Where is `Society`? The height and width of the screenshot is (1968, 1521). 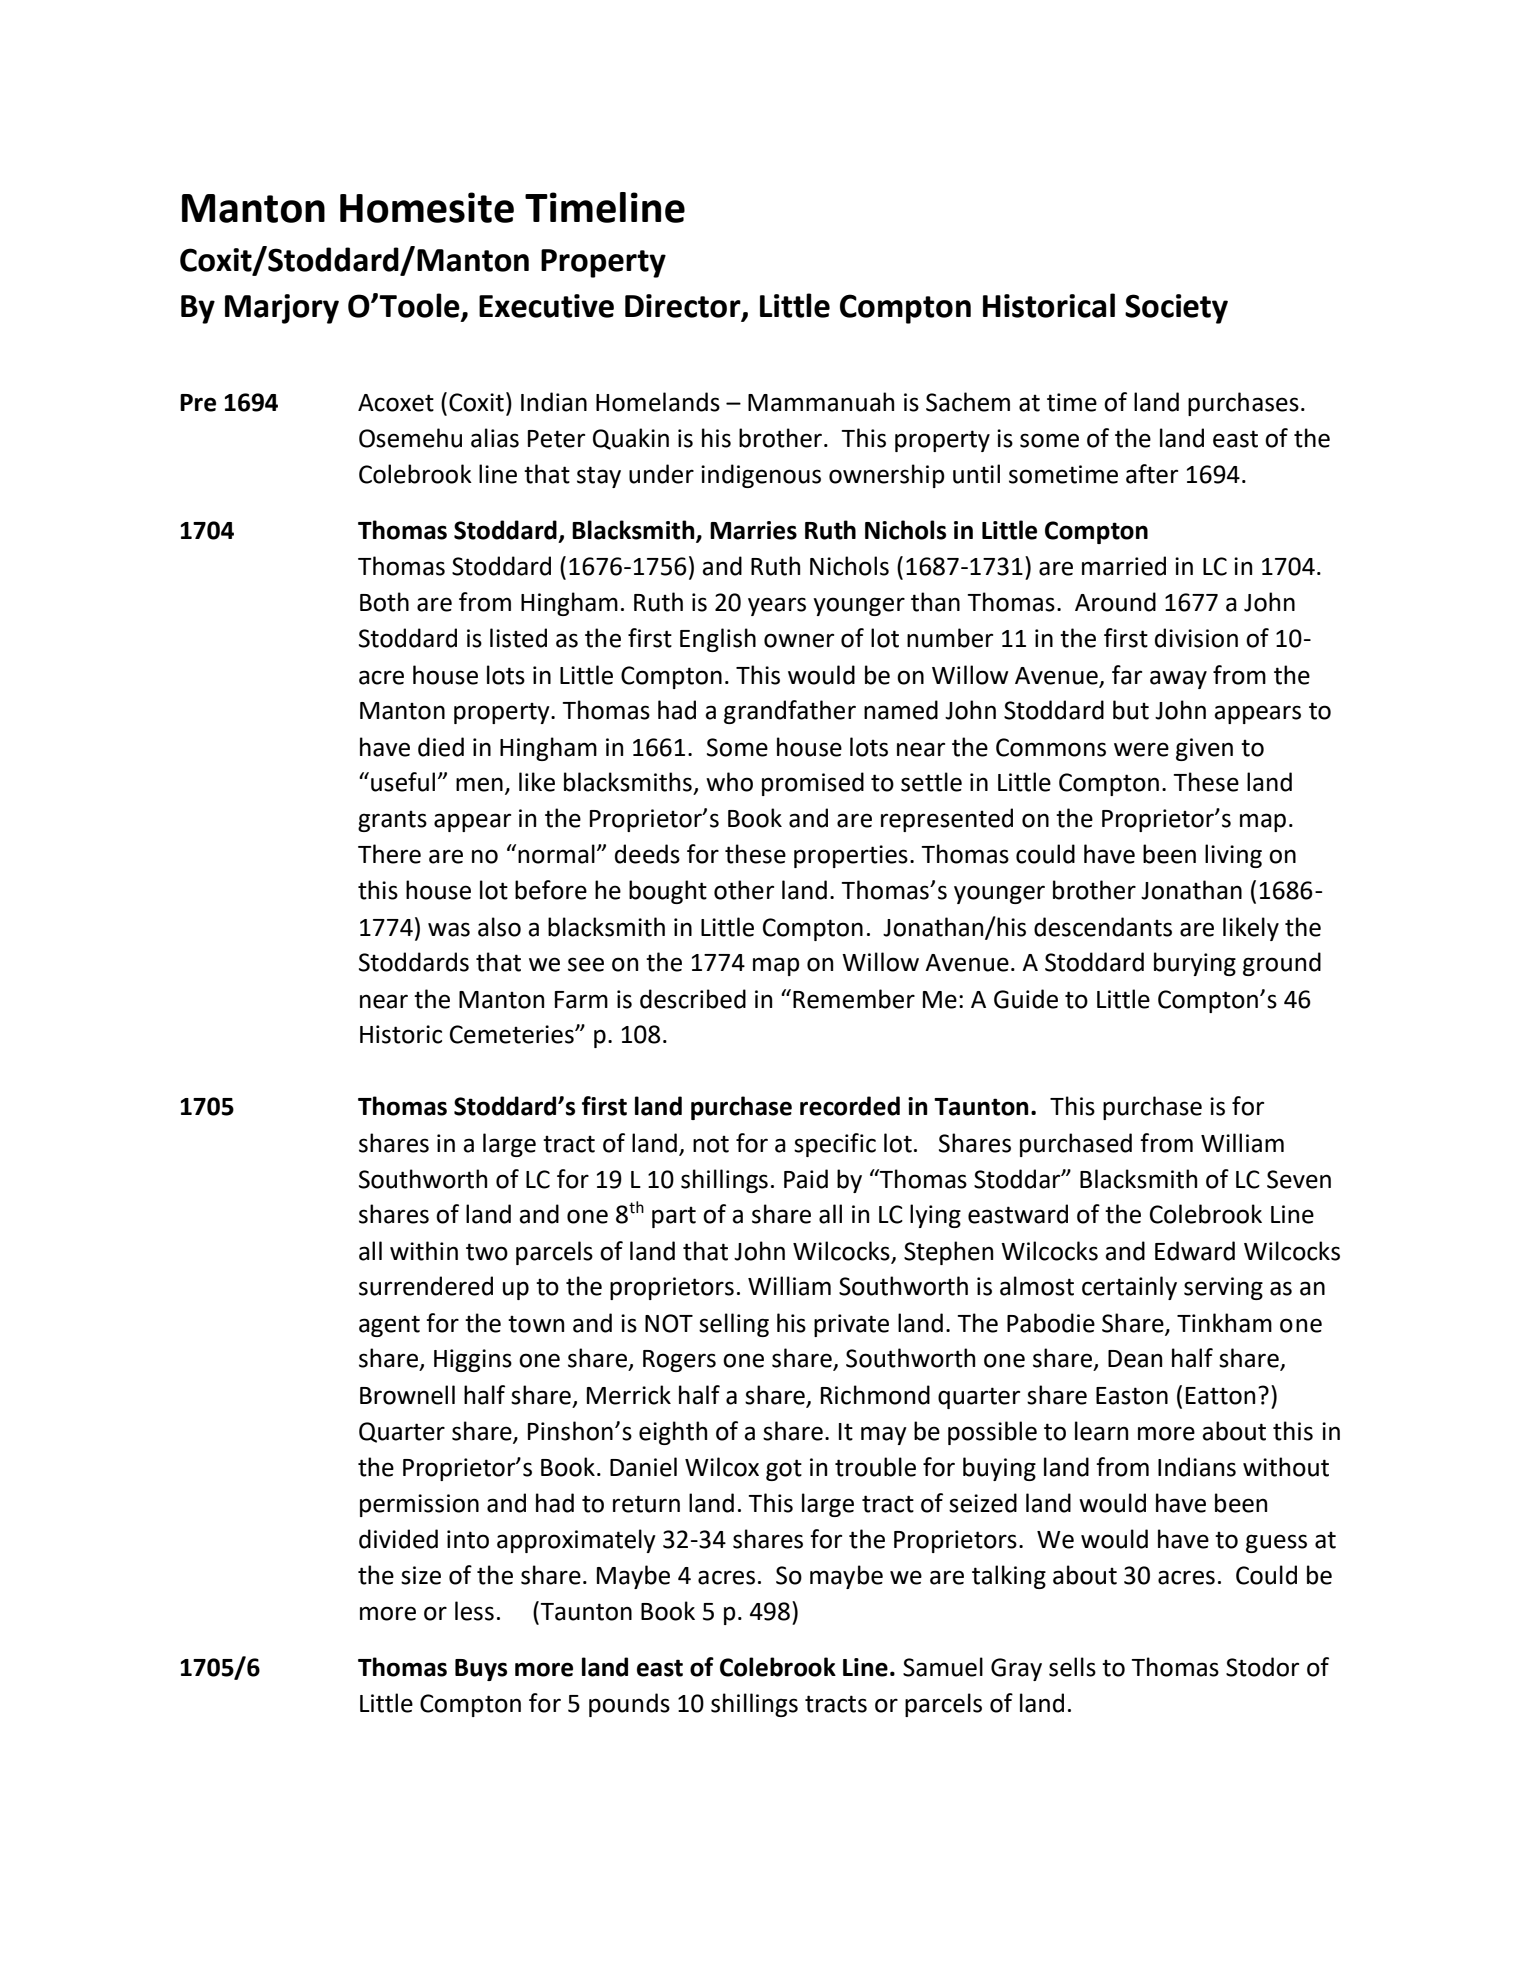 Society is located at coordinates (1176, 309).
